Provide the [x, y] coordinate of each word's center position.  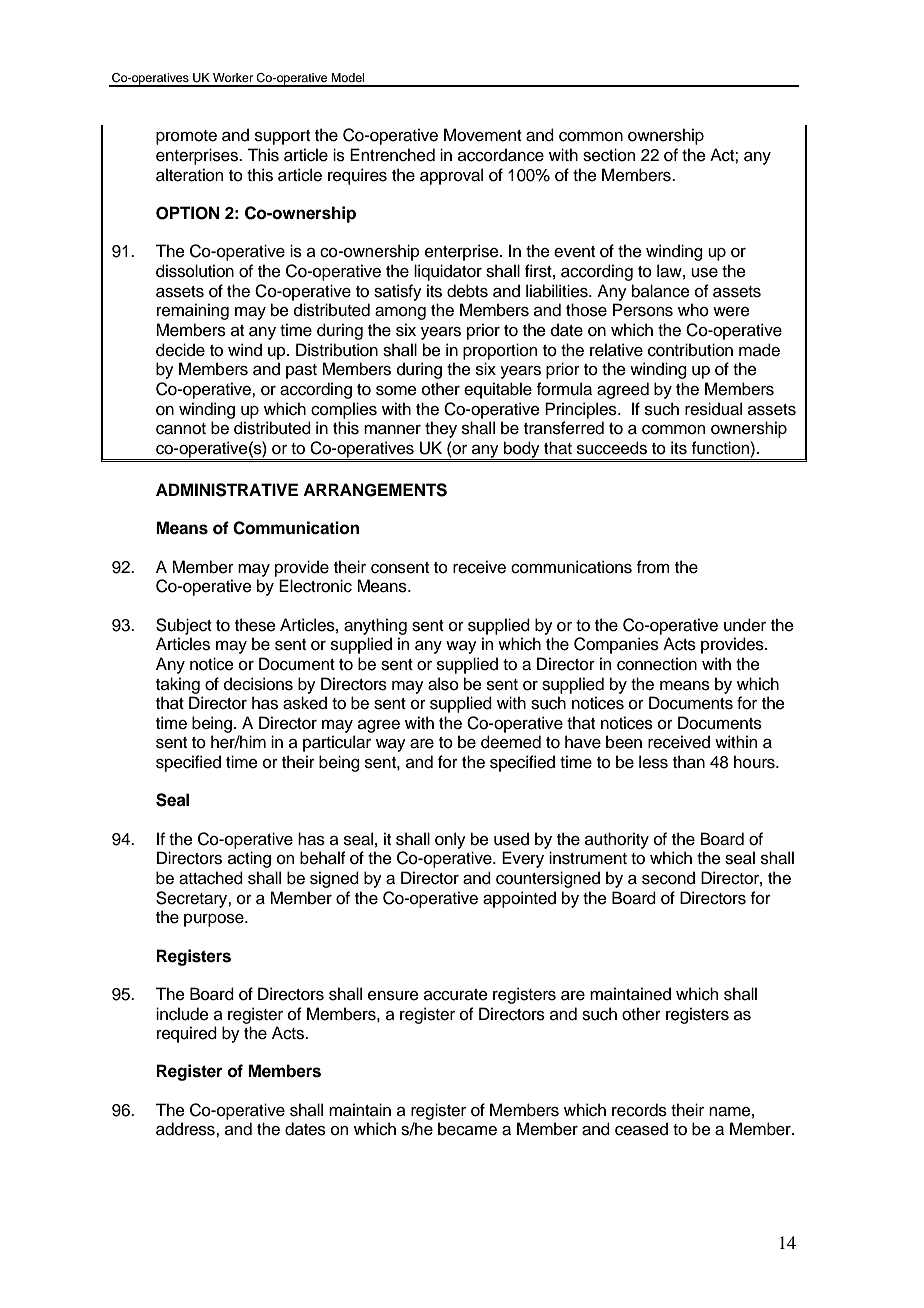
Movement [483, 135]
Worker [233, 77]
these [255, 625]
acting [249, 859]
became [467, 1129]
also [443, 684]
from [653, 567]
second [668, 878]
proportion [500, 351]
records [639, 1110]
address [186, 1129]
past [301, 371]
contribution [690, 350]
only [450, 840]
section [609, 155]
